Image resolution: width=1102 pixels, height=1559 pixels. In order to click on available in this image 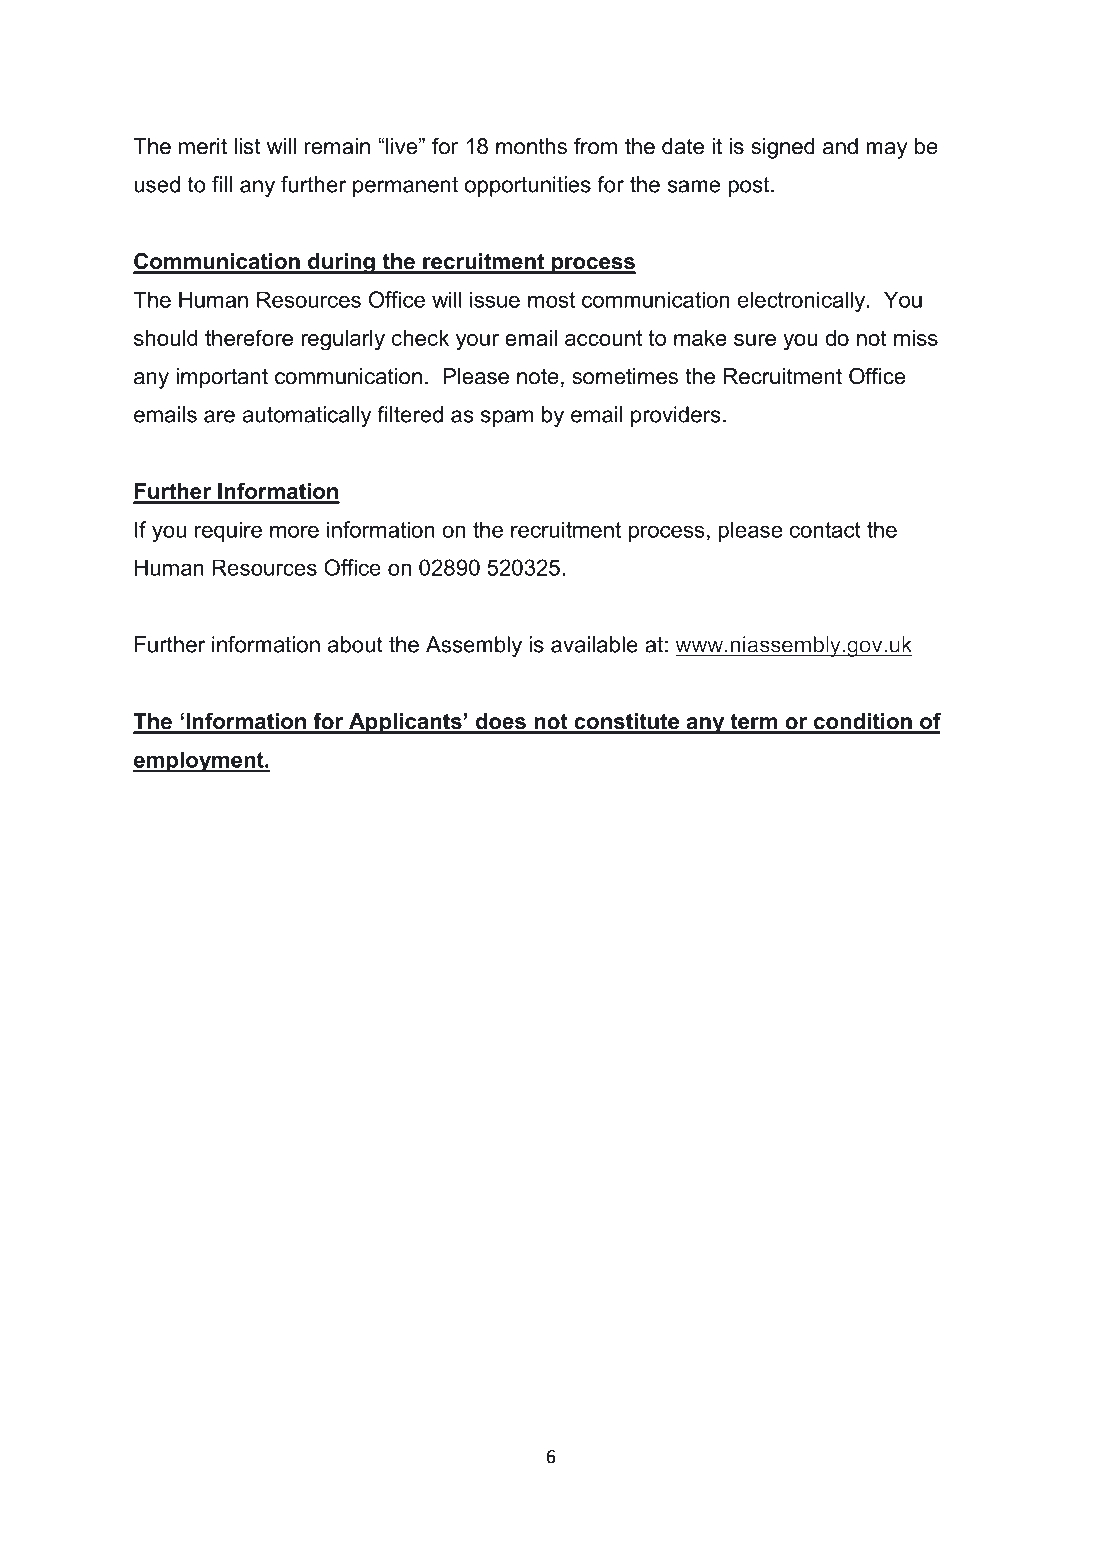, I will do `click(594, 644)`.
